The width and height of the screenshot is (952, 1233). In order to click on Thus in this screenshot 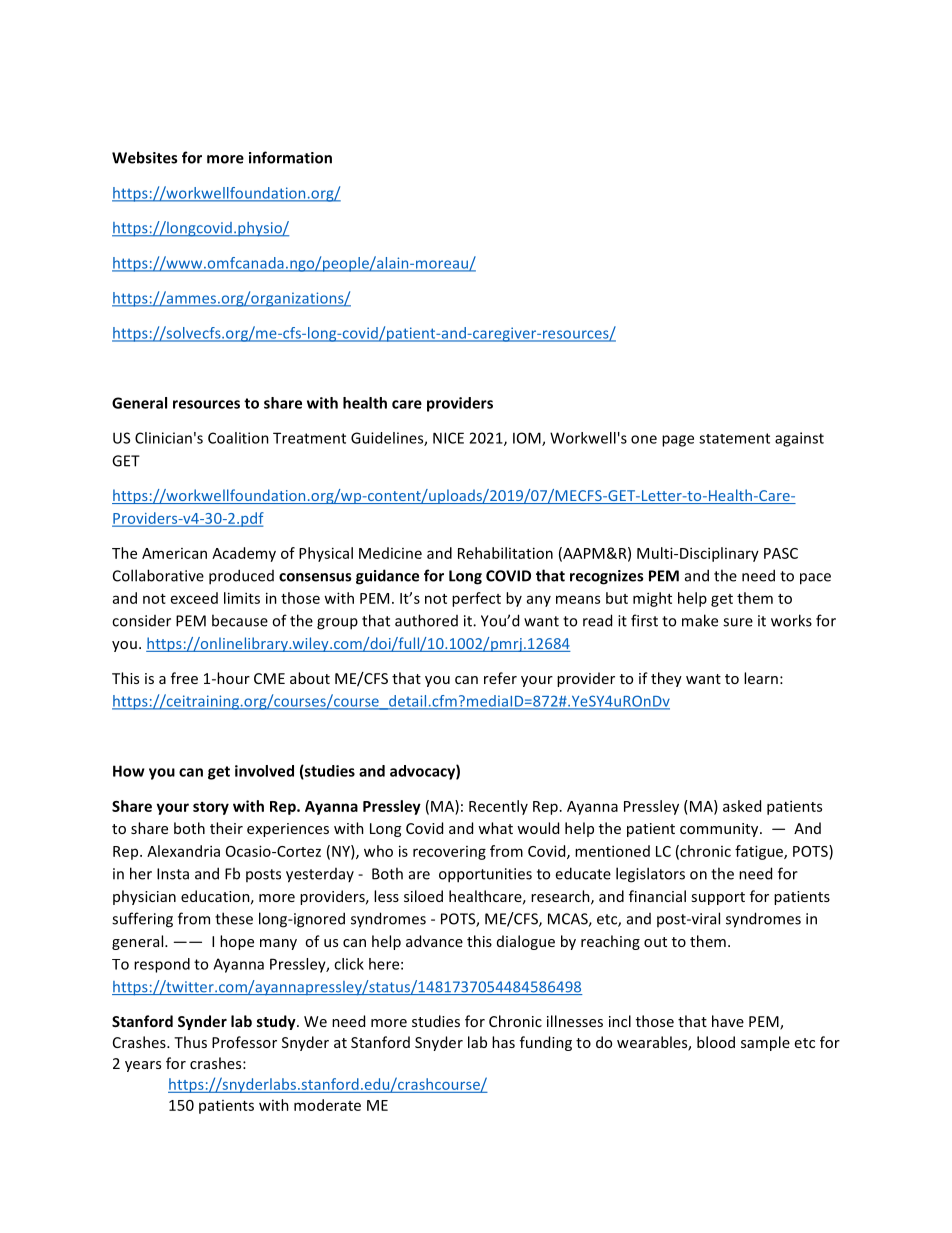, I will do `click(190, 1042)`.
